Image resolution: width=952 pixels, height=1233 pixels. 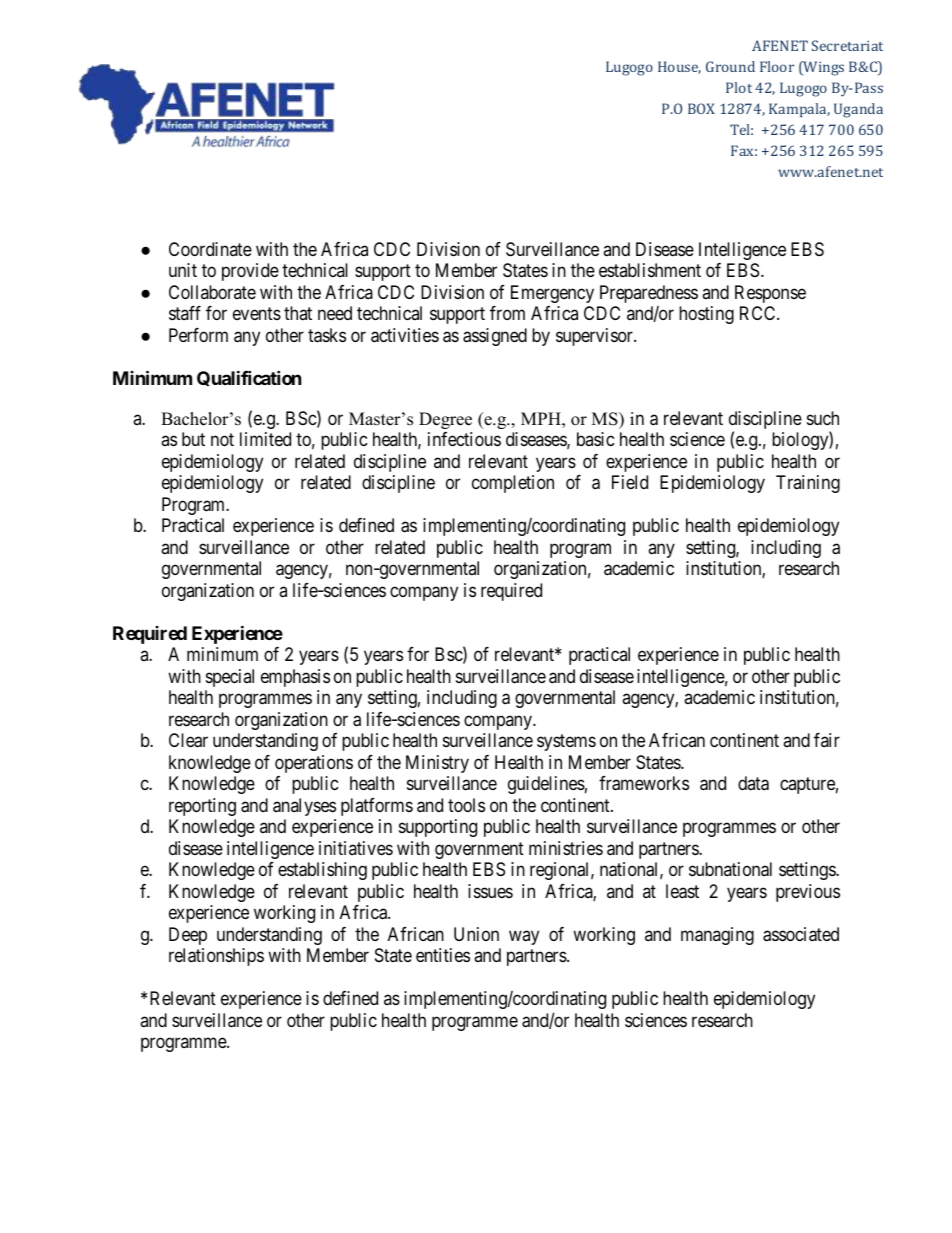 What do you see at coordinates (777, 66) in the page?
I see `Floor` at bounding box center [777, 66].
